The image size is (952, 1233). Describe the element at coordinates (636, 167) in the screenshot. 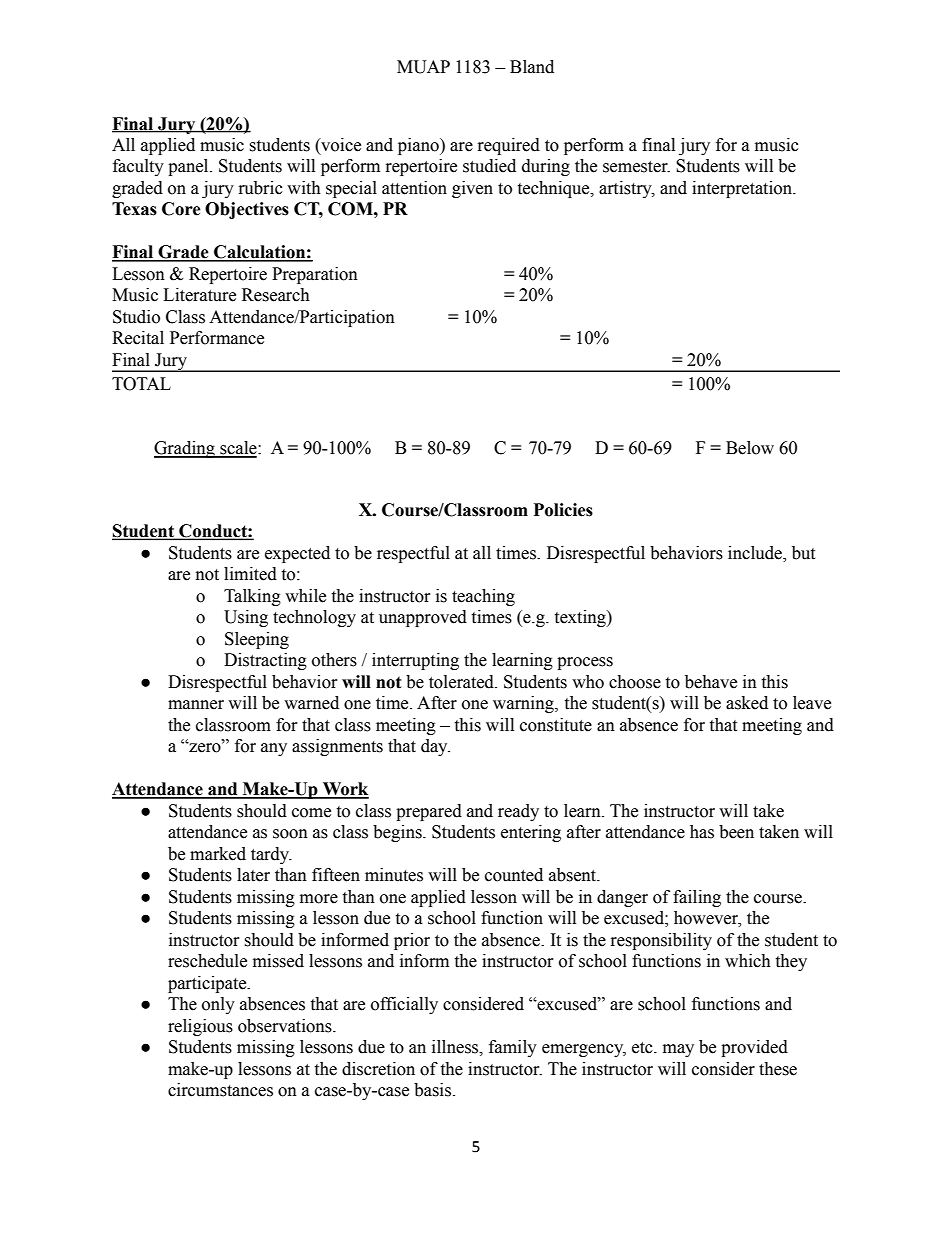

I see `semester` at that location.
